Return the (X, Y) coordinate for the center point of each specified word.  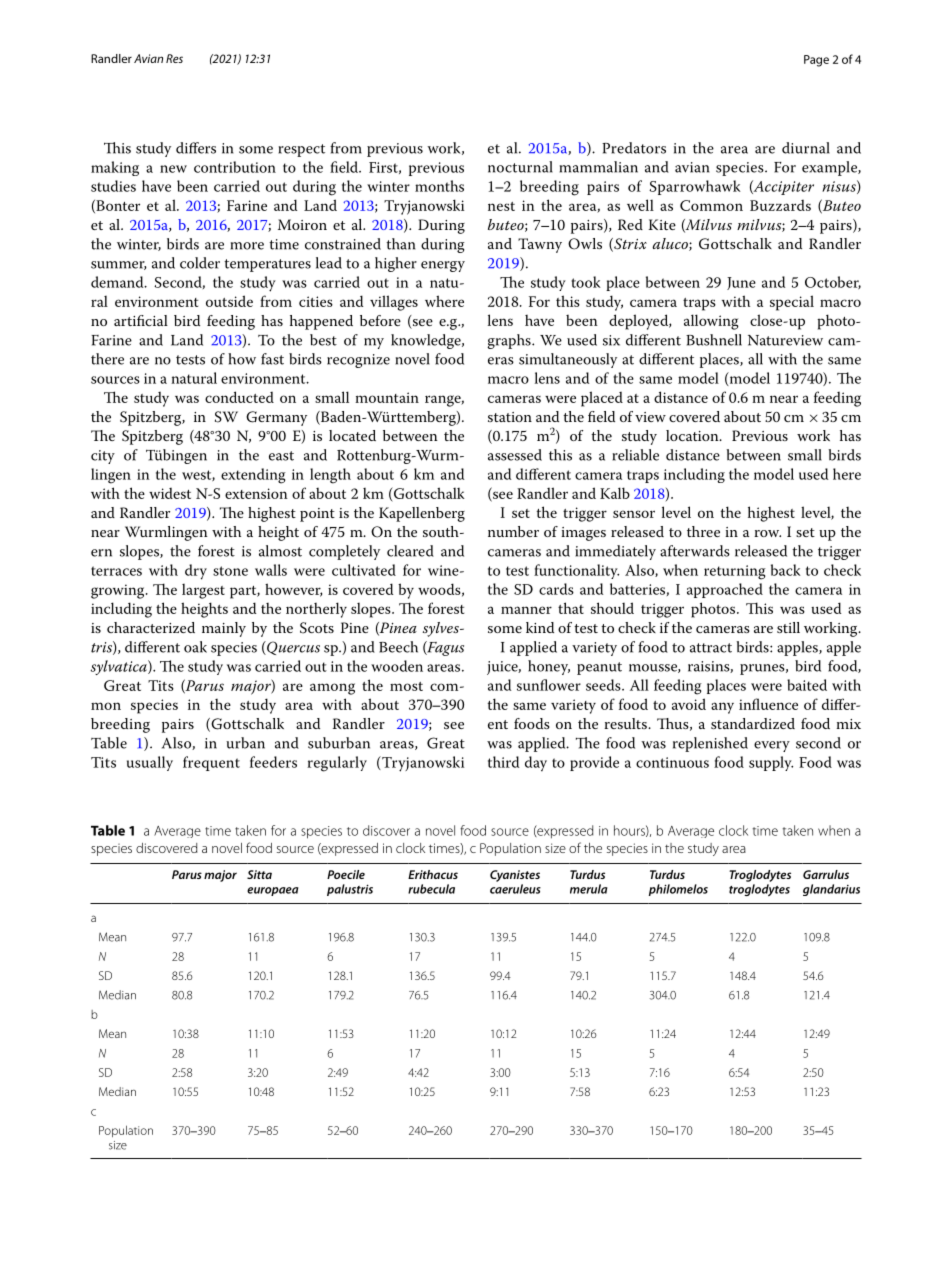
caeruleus (515, 889)
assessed (515, 455)
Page (816, 61)
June (741, 283)
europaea (273, 891)
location (693, 435)
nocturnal (520, 167)
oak (195, 647)
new (173, 169)
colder (200, 263)
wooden (397, 666)
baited (807, 685)
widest (170, 493)
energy (443, 266)
